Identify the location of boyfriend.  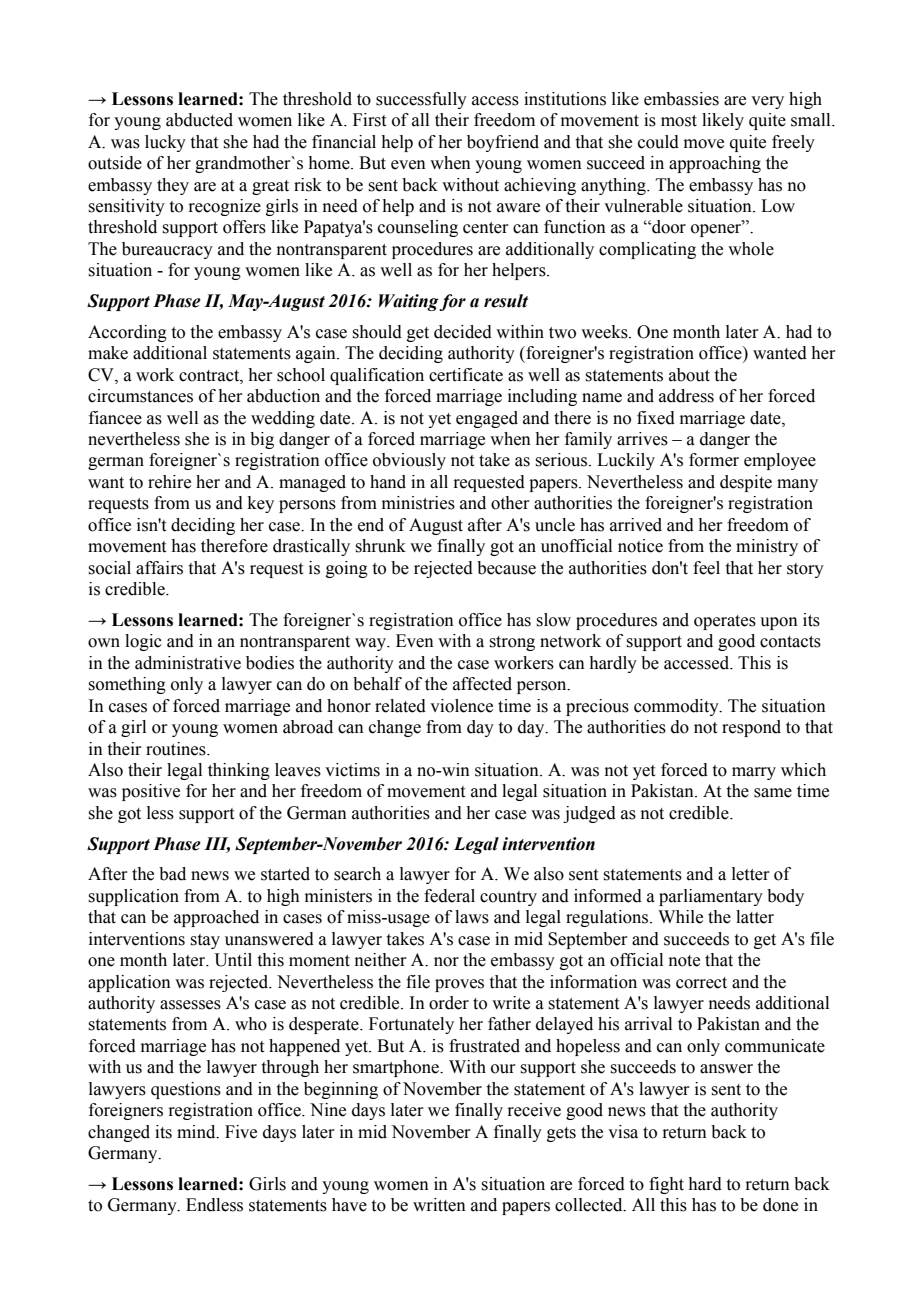
(503, 143).
